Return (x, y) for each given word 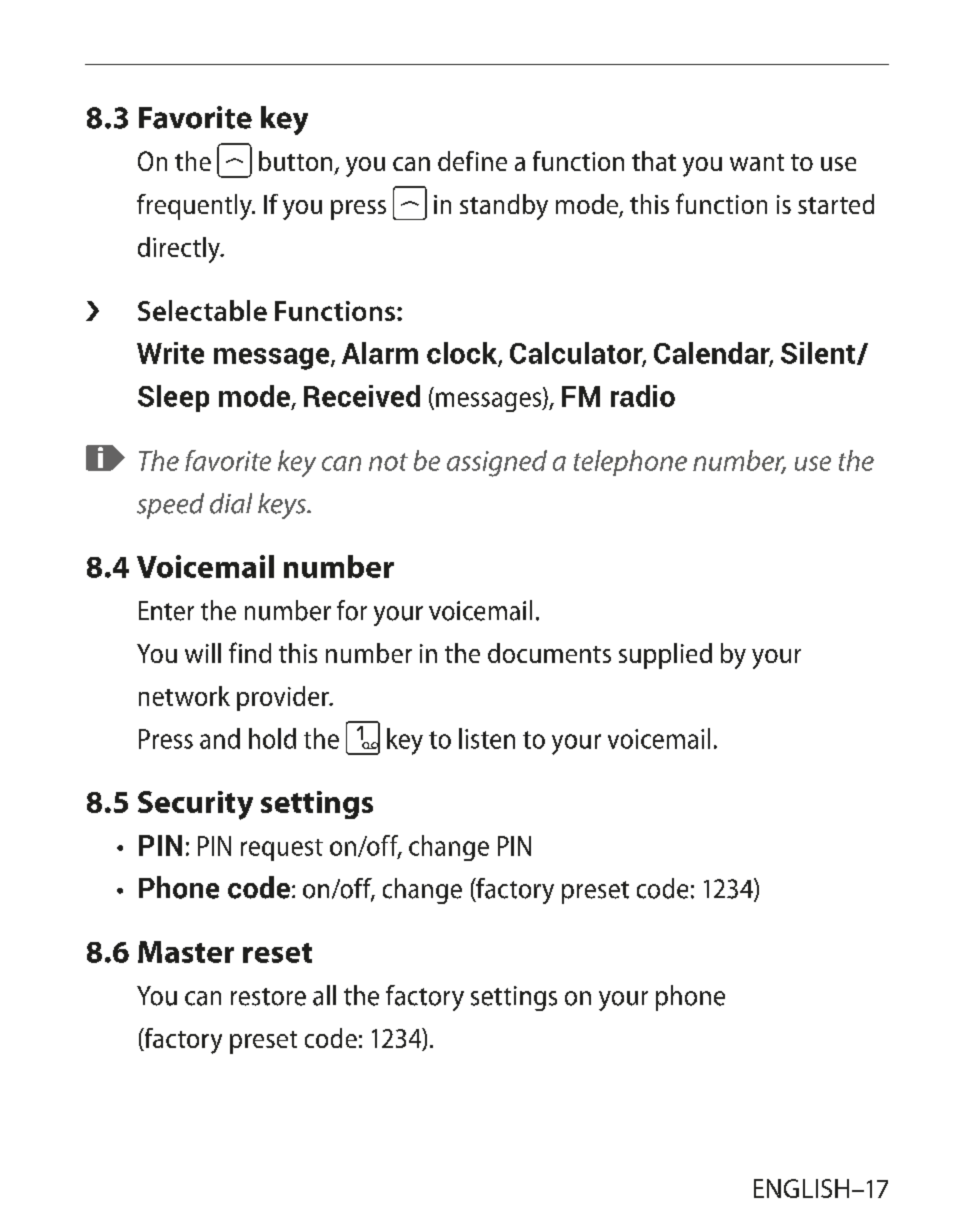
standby (504, 207)
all (324, 995)
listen (487, 738)
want (757, 162)
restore (268, 997)
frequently (195, 207)
